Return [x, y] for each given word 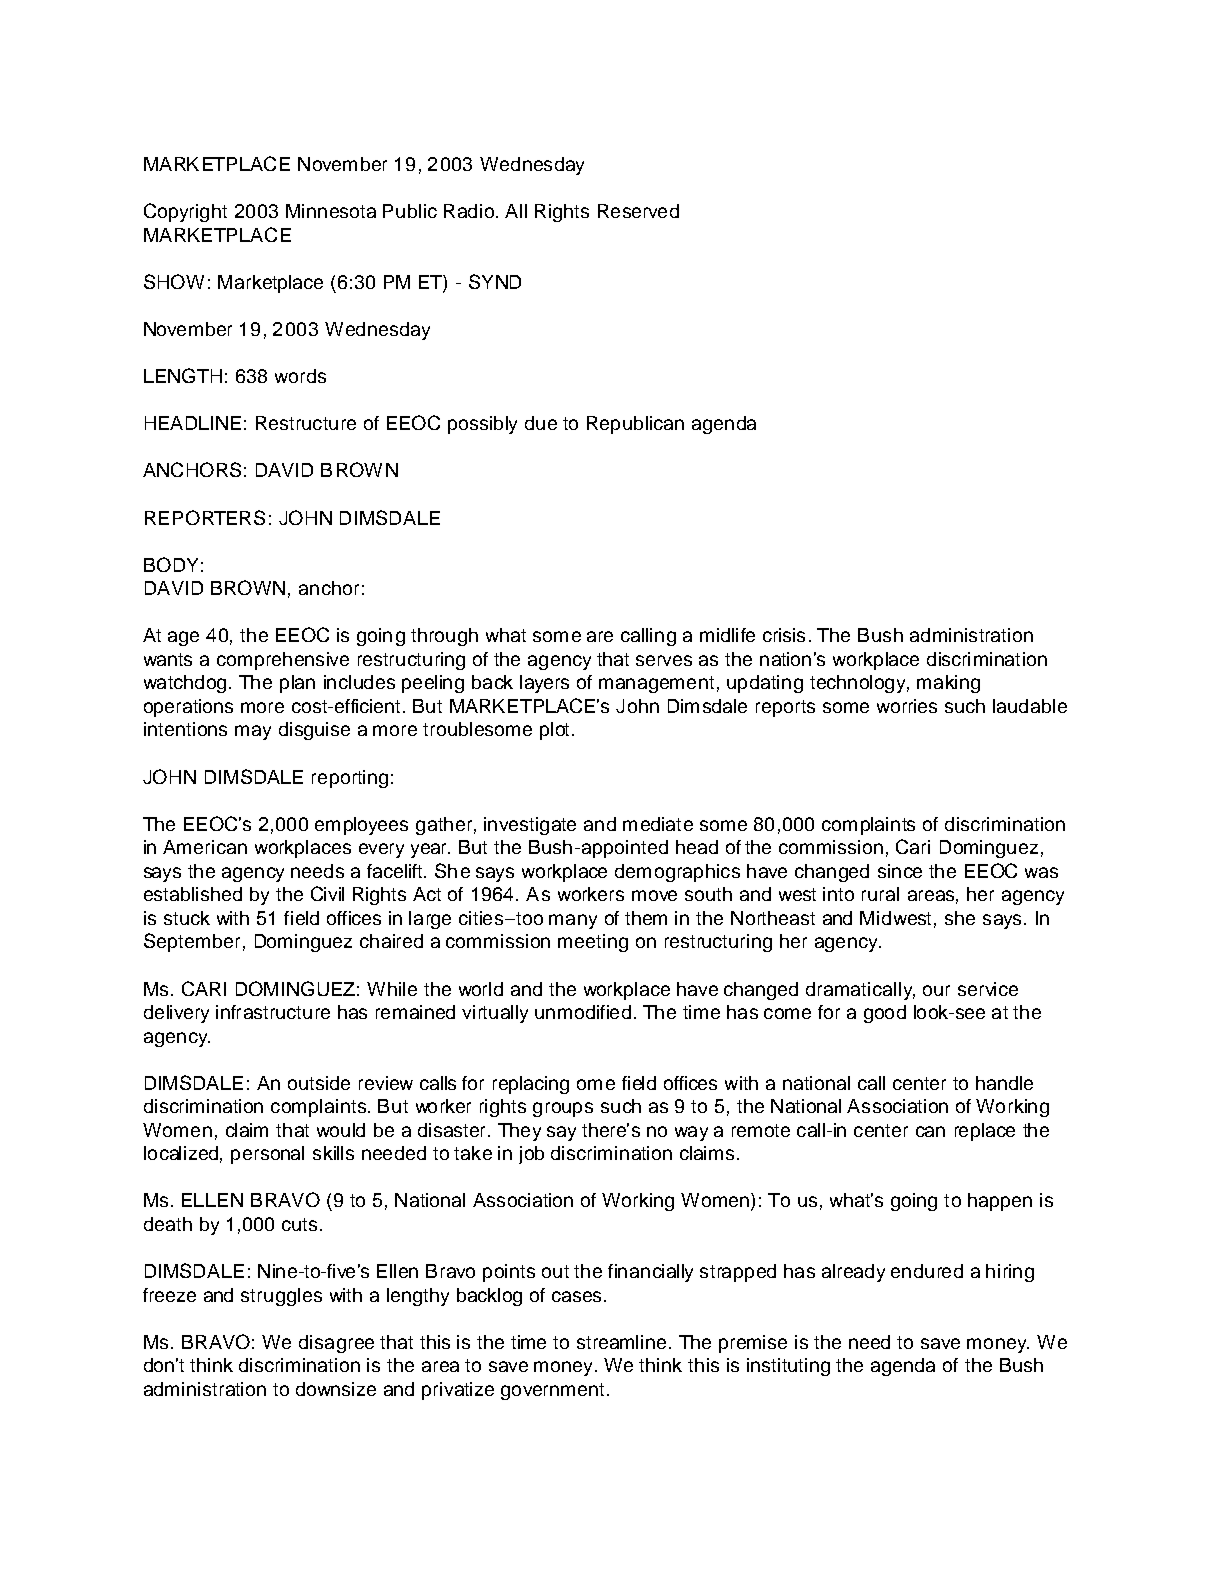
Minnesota [331, 211]
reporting [350, 779]
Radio [469, 211]
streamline [621, 1342]
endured [927, 1271]
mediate [658, 824]
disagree [336, 1344]
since [900, 871]
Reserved [638, 211]
